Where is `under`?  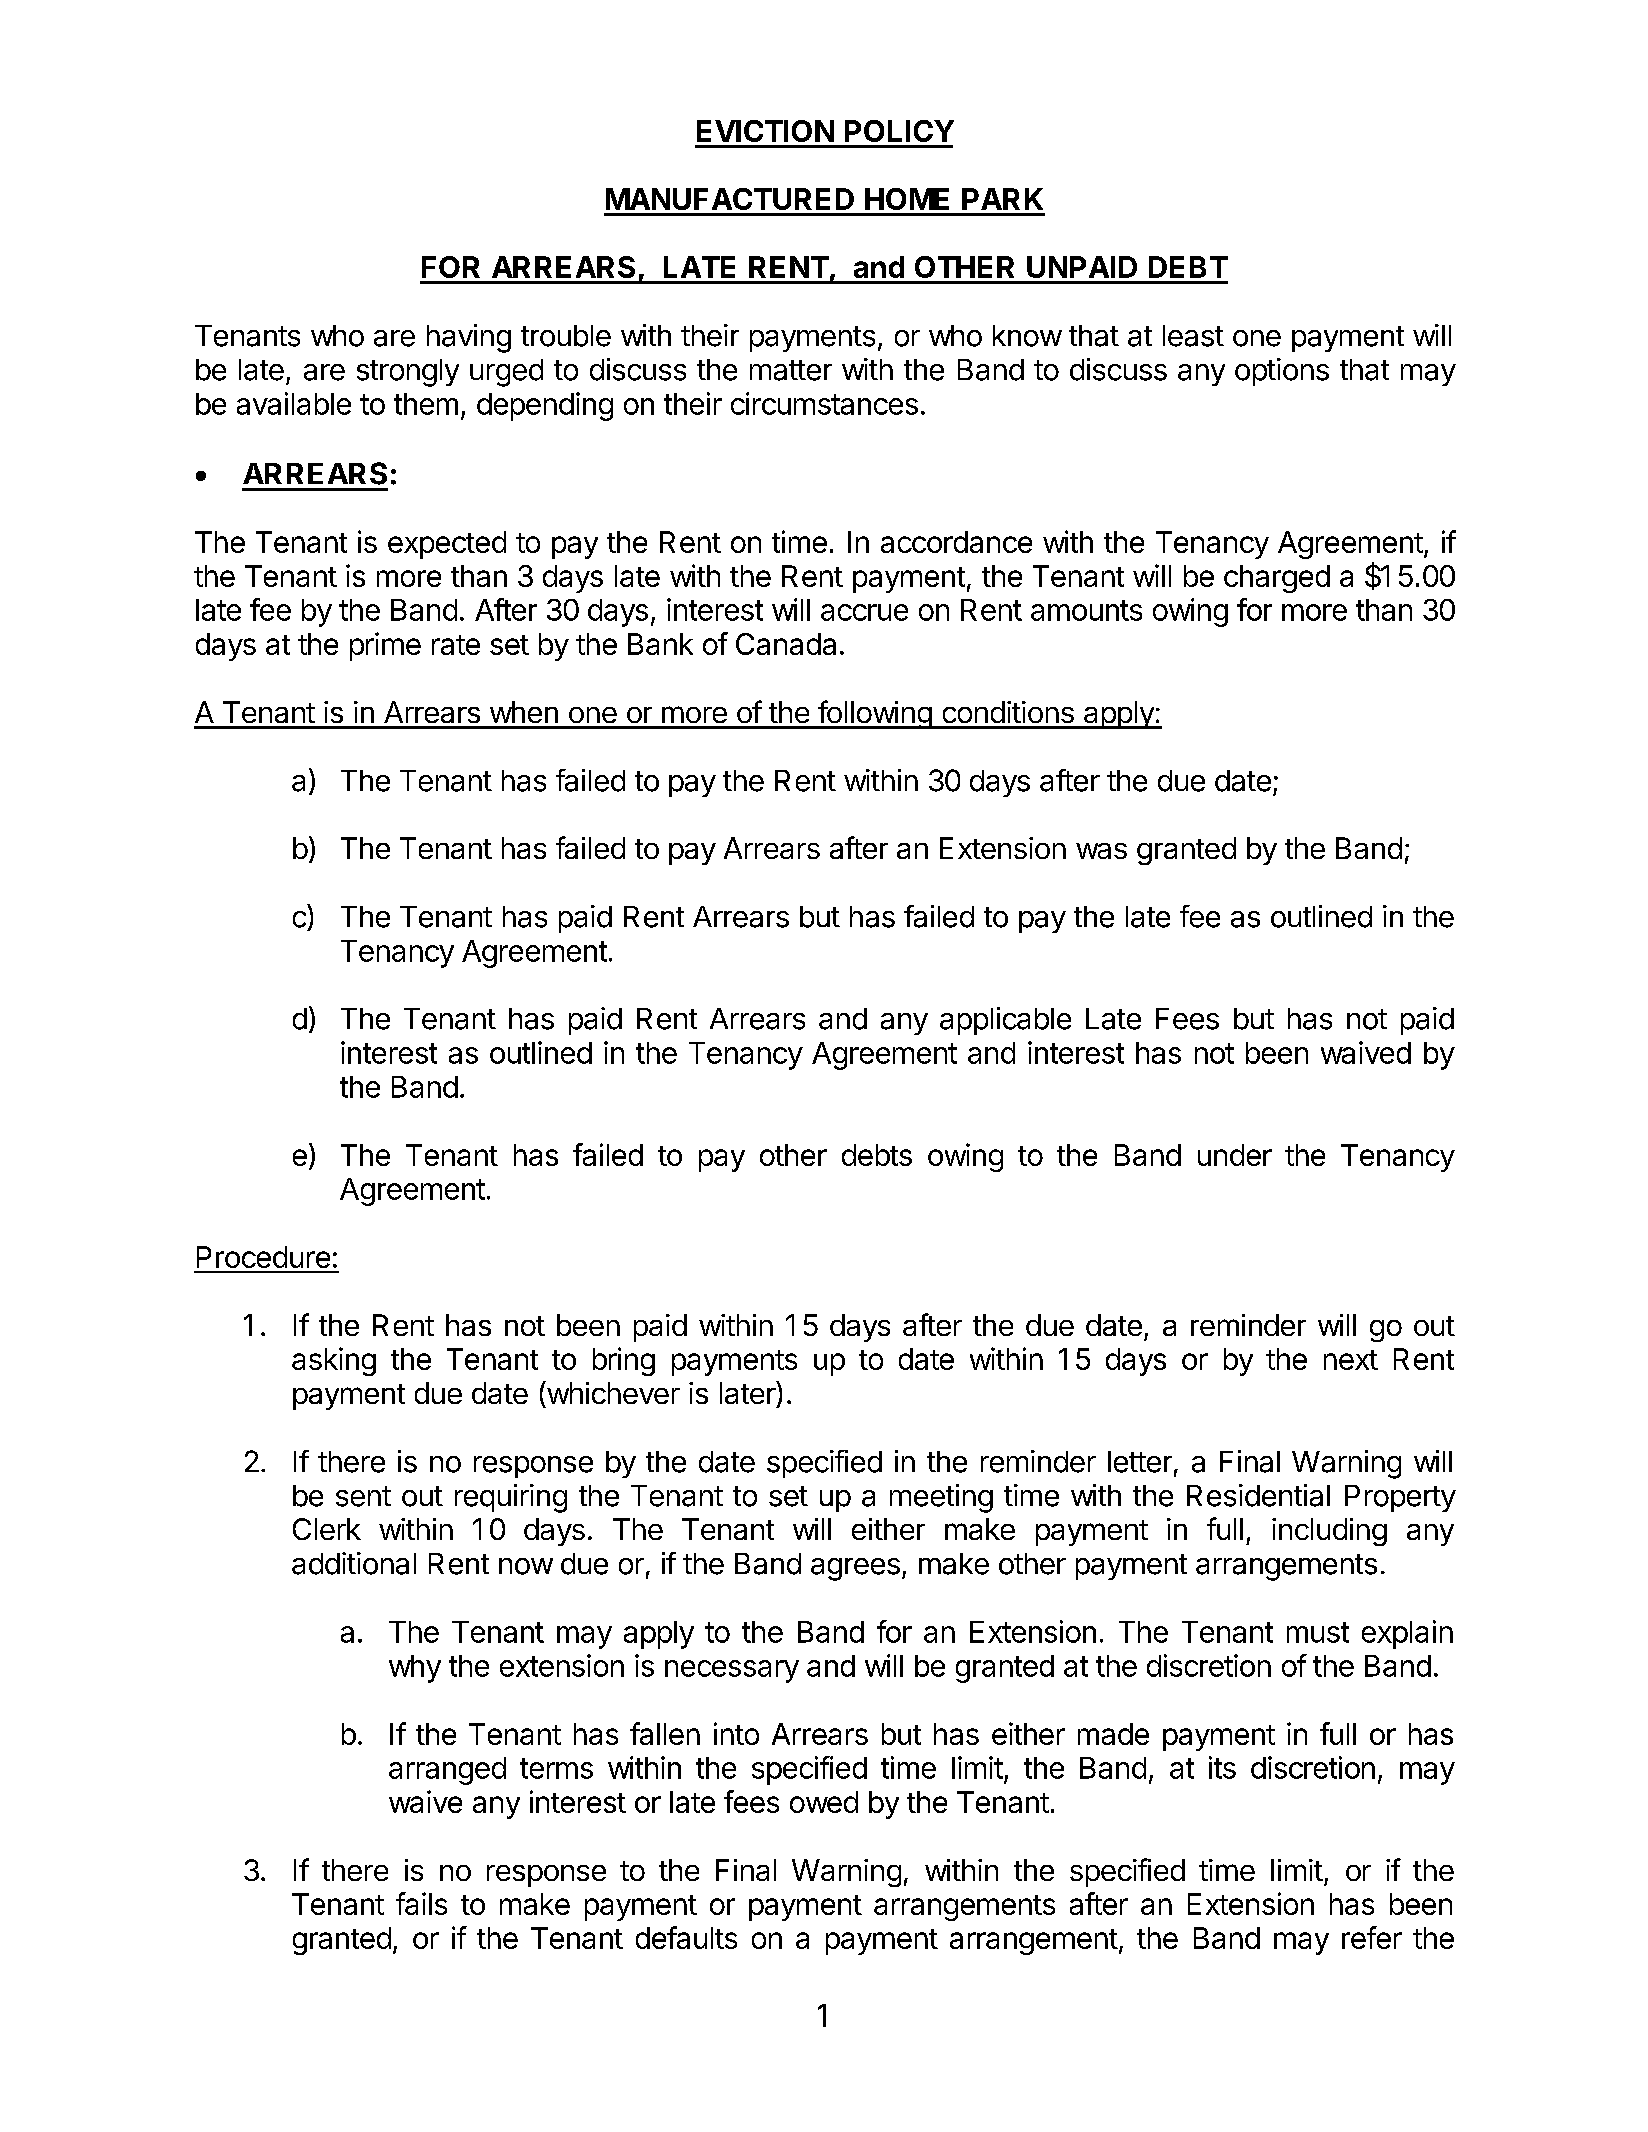 under is located at coordinates (1235, 1155).
